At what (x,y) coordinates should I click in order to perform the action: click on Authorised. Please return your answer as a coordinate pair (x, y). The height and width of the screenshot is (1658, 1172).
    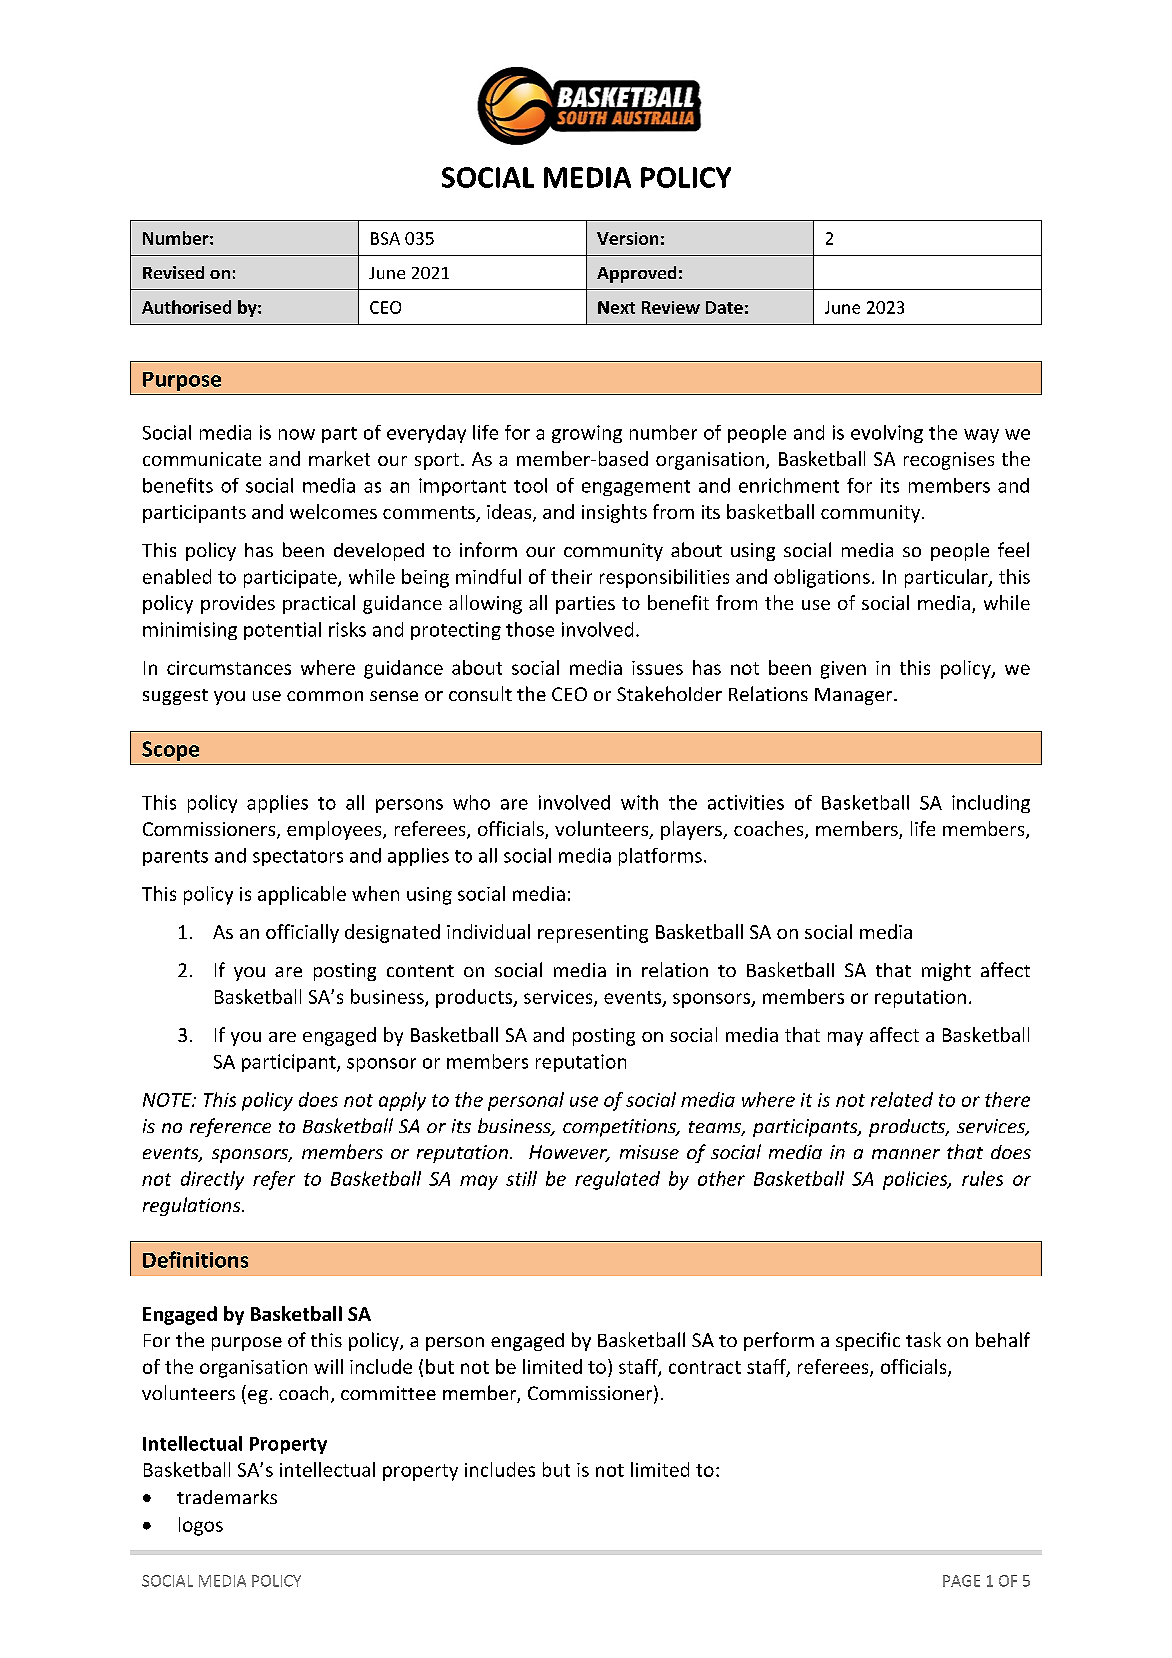
    Looking at the image, I should click on (186, 307).
